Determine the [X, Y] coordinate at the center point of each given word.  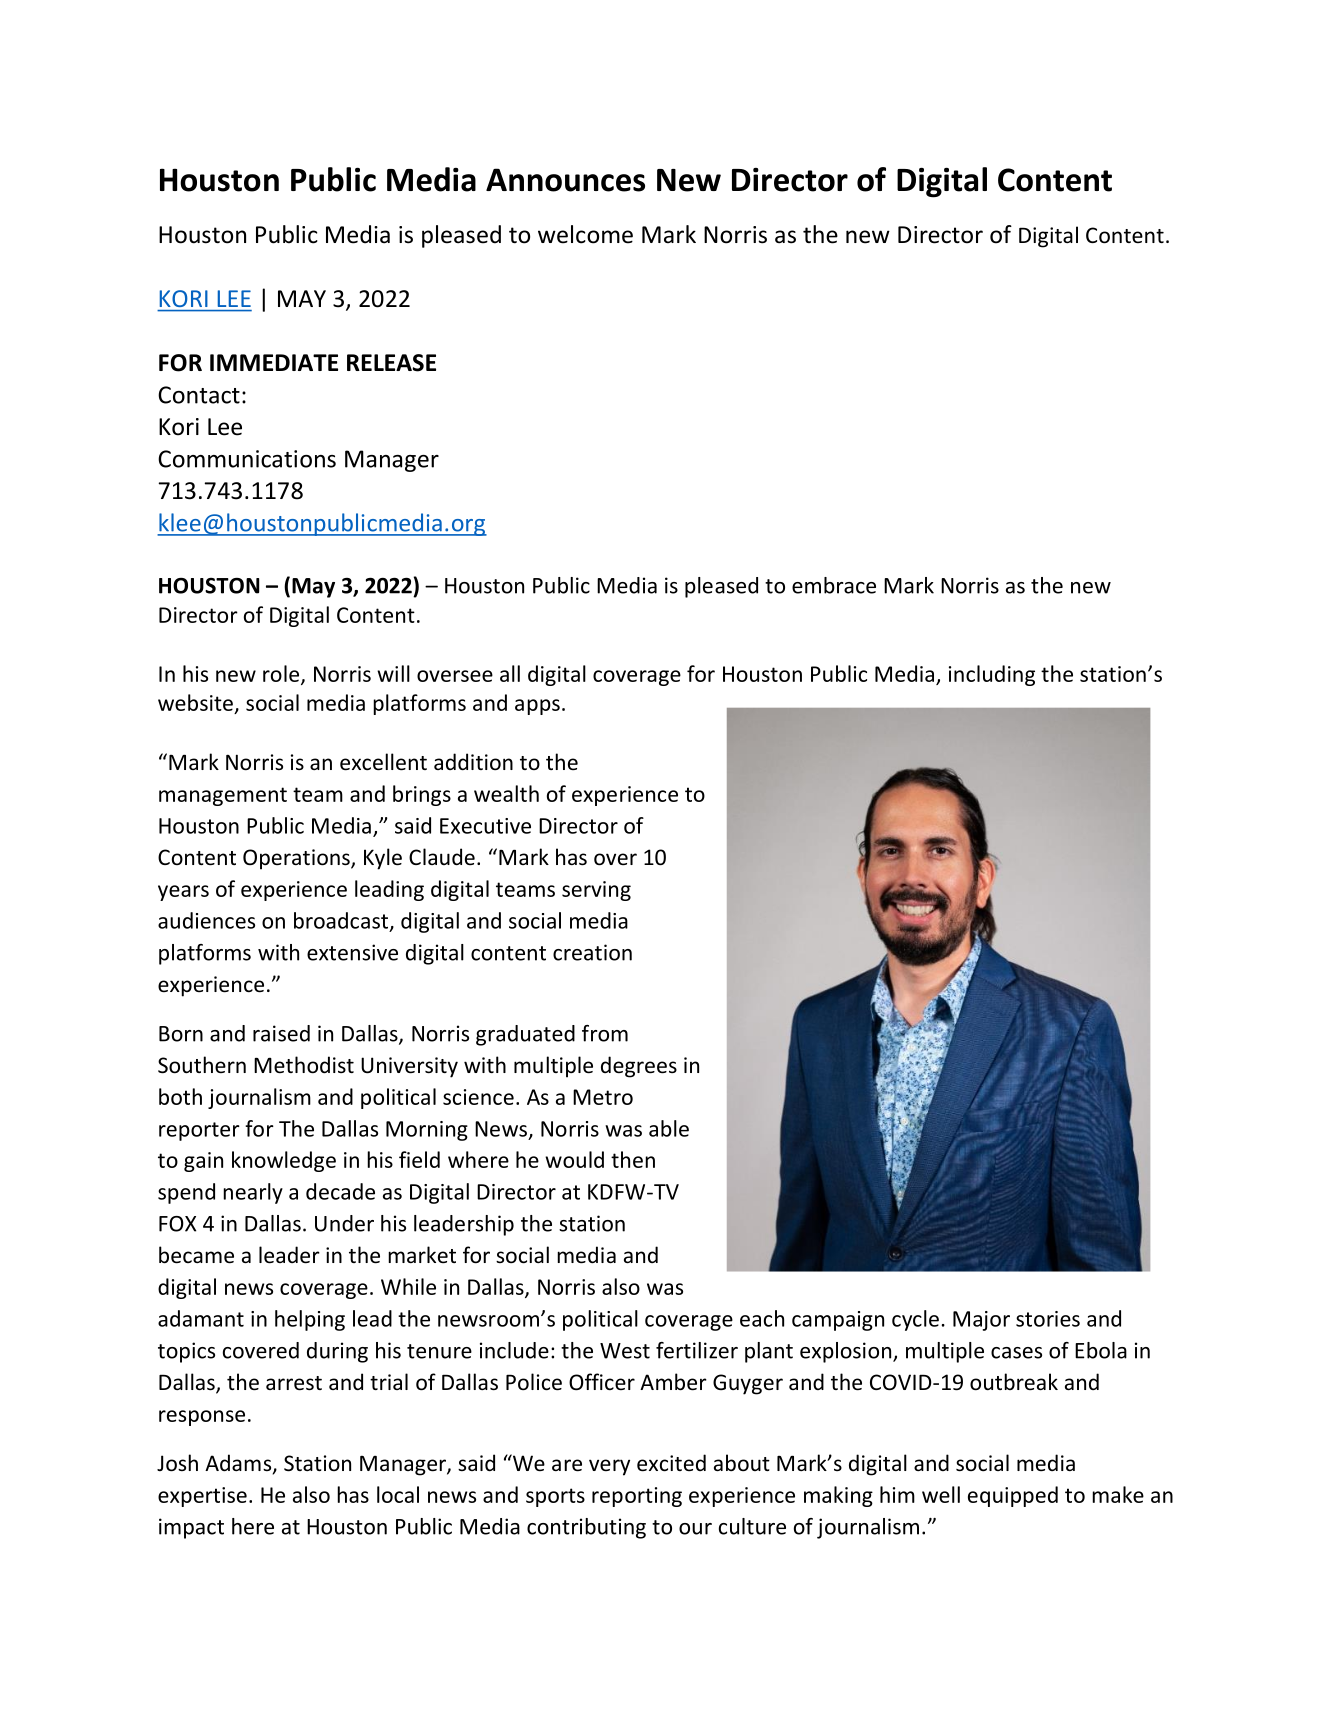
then [633, 1159]
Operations [297, 859]
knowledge [284, 1161]
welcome [585, 234]
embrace [834, 585]
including [992, 675]
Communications [247, 459]
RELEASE [391, 363]
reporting [637, 1497]
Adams [239, 1464]
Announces [565, 180]
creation [592, 952]
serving [596, 891]
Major [981, 1321]
